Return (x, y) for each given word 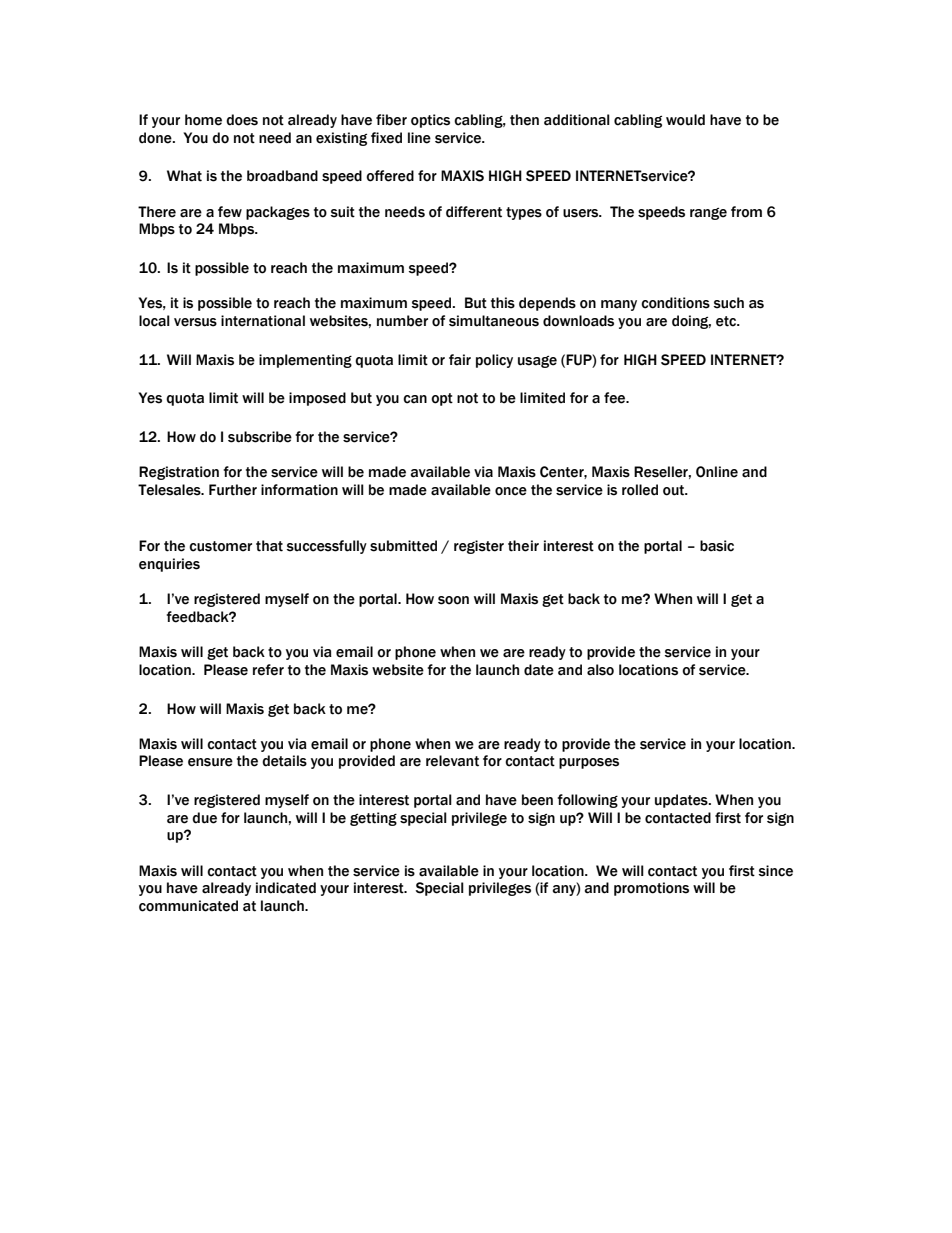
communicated (188, 906)
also (600, 670)
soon (453, 600)
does (242, 120)
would (685, 120)
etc (727, 321)
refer (268, 670)
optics (430, 121)
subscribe (260, 437)
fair (460, 360)
